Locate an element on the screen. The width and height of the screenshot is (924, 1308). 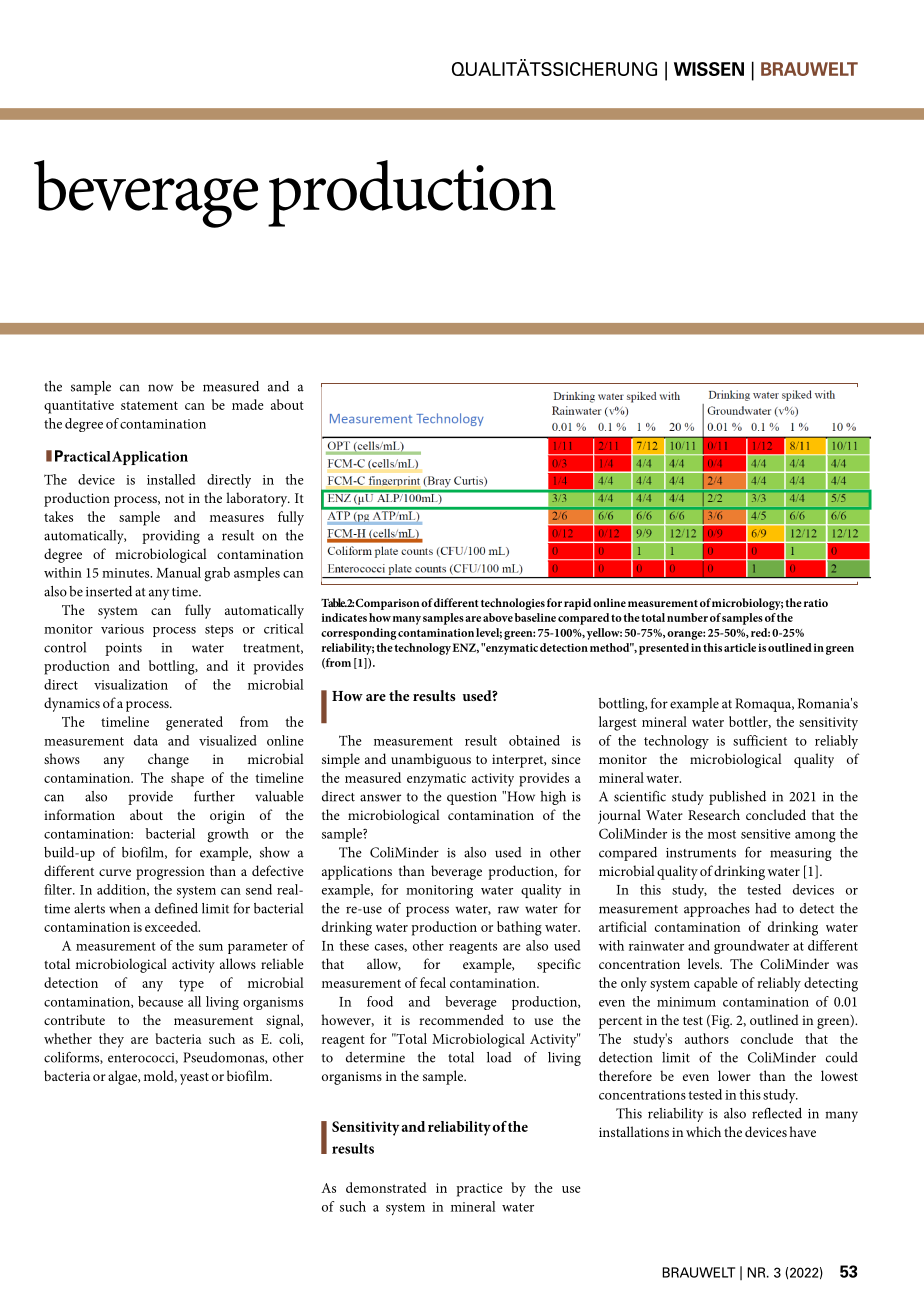
yeast is located at coordinates (194, 1078).
